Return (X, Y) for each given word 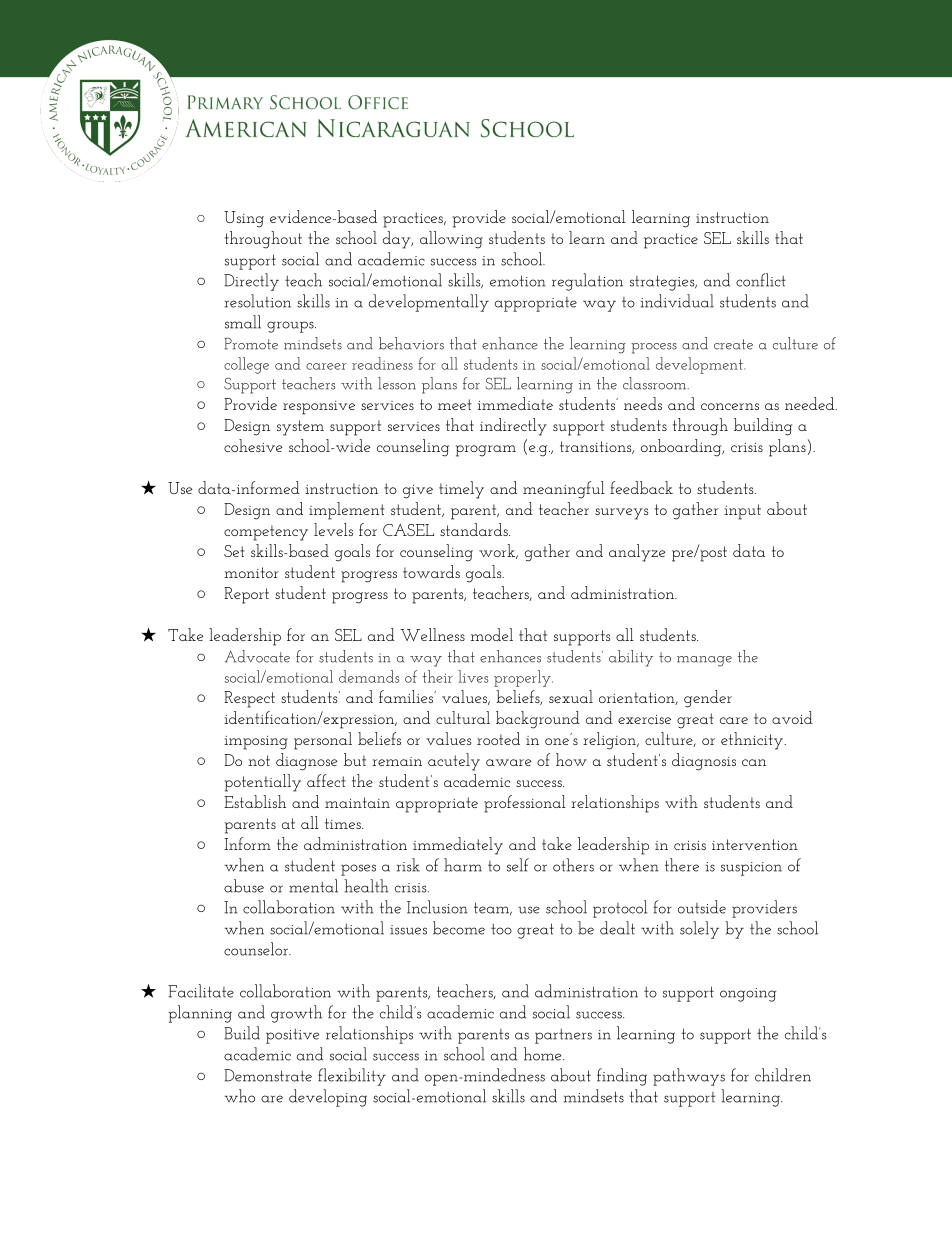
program (486, 451)
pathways (689, 1077)
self (518, 865)
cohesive (253, 445)
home (544, 1054)
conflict (761, 280)
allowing (451, 240)
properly (523, 678)
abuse (244, 886)
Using (244, 219)
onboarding (682, 448)
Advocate (257, 656)
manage (704, 661)
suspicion (751, 869)
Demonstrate (268, 1075)
